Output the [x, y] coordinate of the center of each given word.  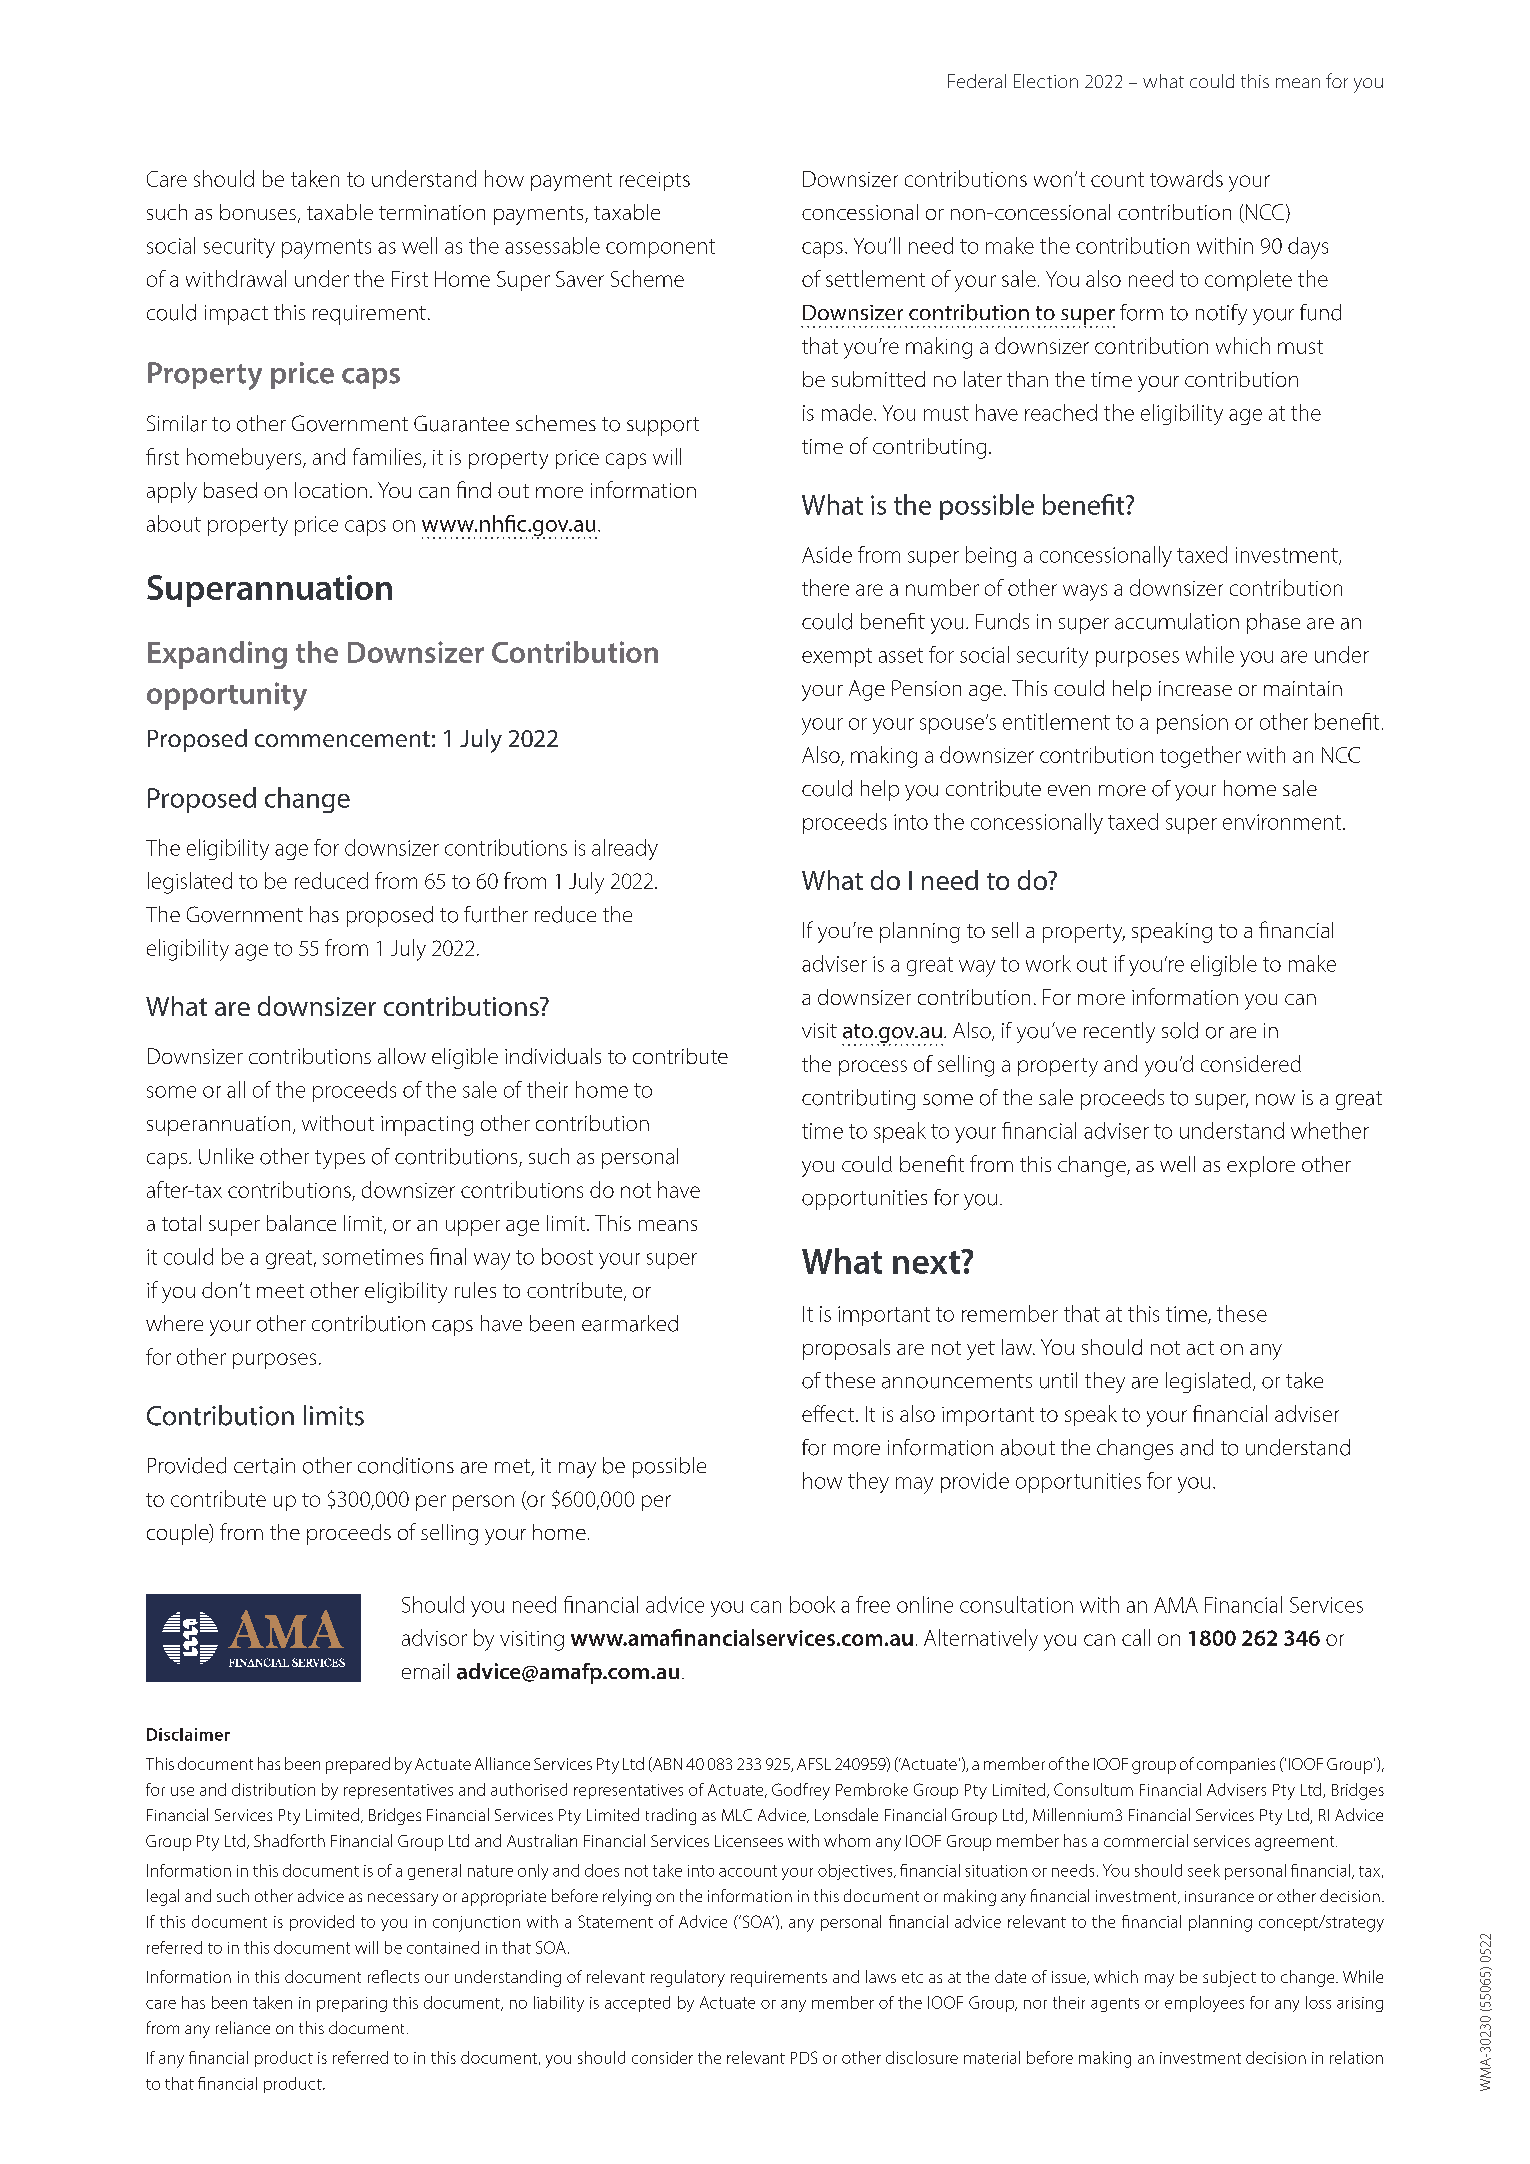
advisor [434, 1637]
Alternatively [981, 1640]
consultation [1016, 1604]
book [812, 1604]
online [925, 1604]
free [873, 1604]
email [425, 1671]
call [1136, 1637]
